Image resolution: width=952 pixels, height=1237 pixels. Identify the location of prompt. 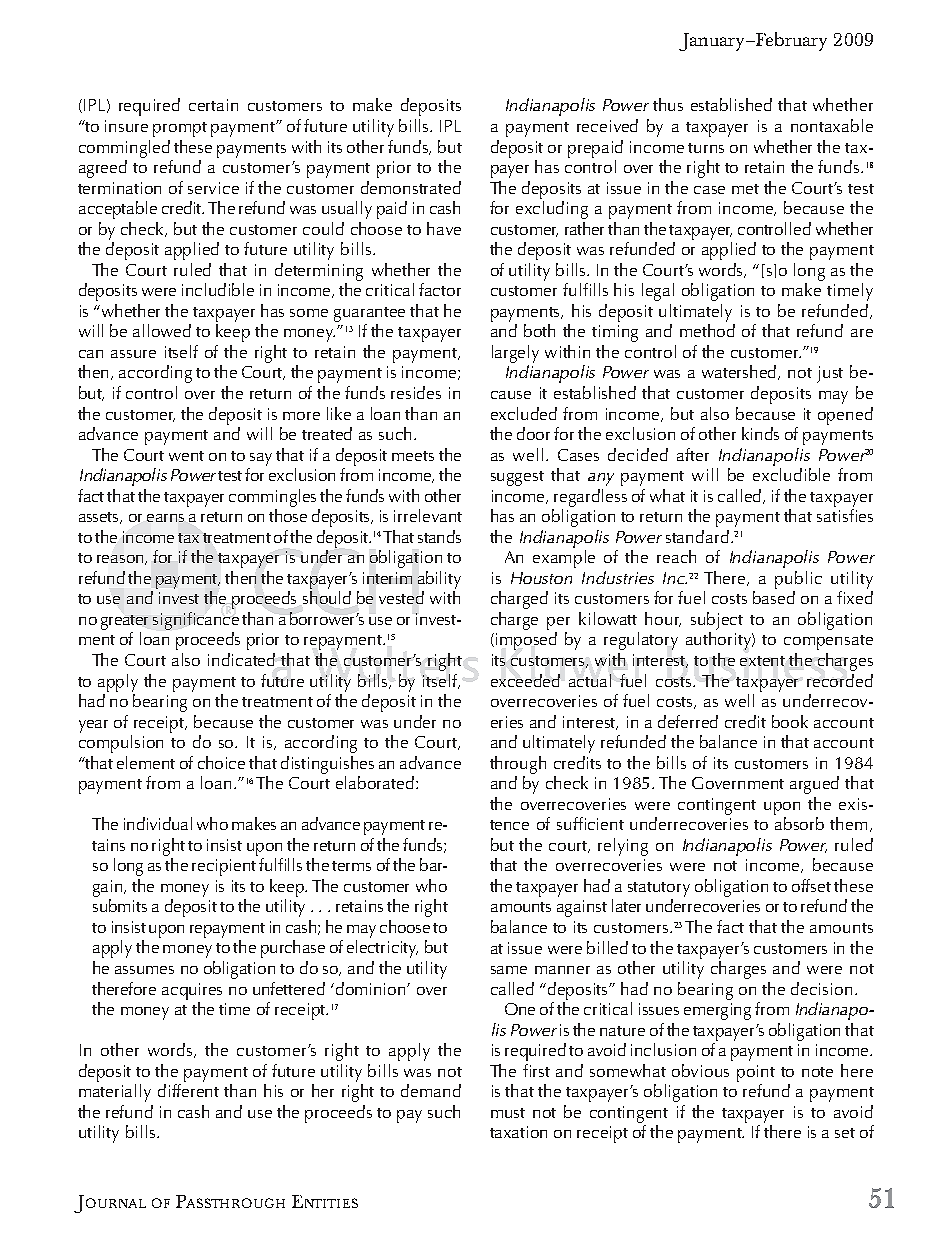
(180, 129).
